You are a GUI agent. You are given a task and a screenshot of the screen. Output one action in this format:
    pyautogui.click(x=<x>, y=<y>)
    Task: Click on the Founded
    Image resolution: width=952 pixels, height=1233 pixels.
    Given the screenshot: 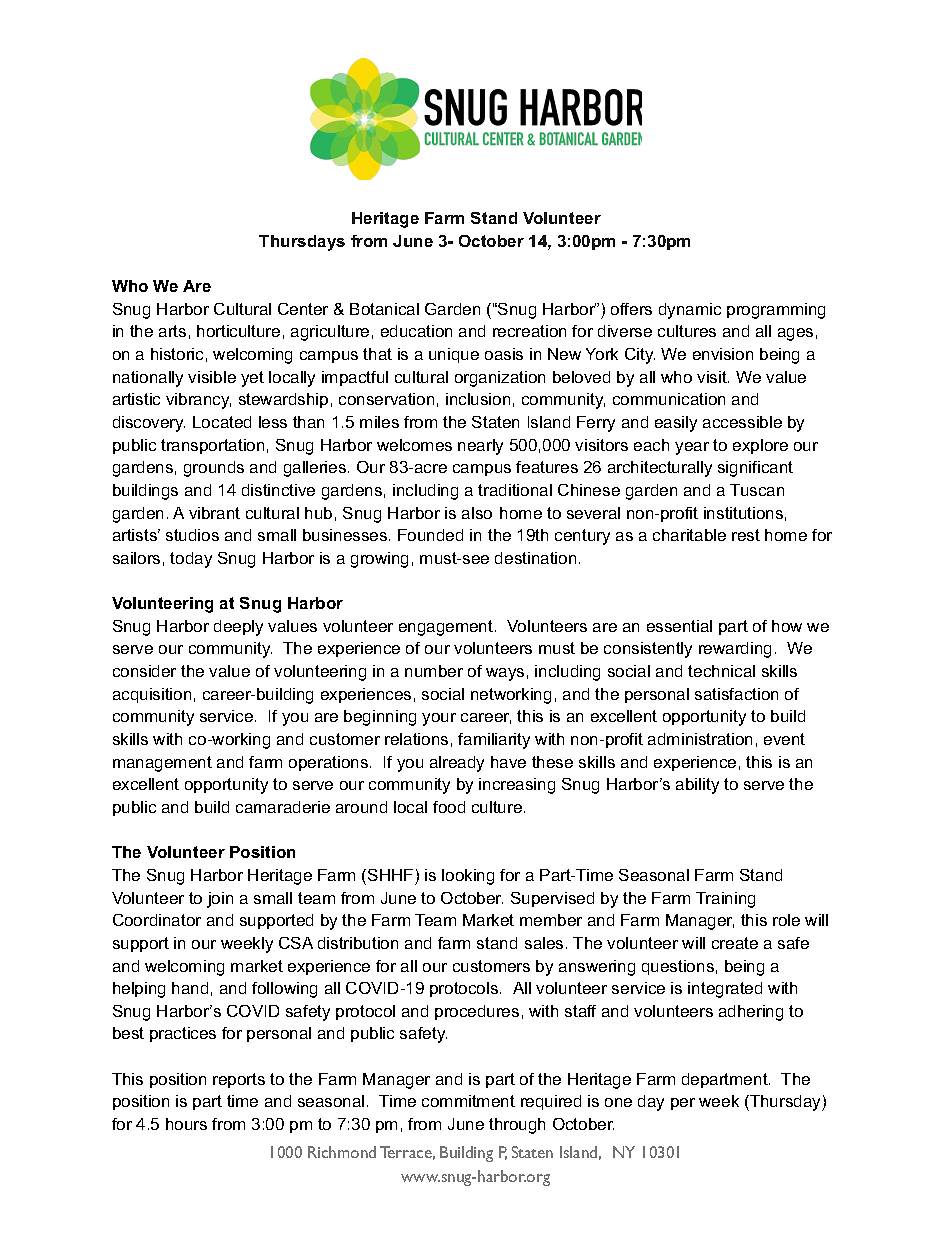 What is the action you would take?
    pyautogui.click(x=430, y=535)
